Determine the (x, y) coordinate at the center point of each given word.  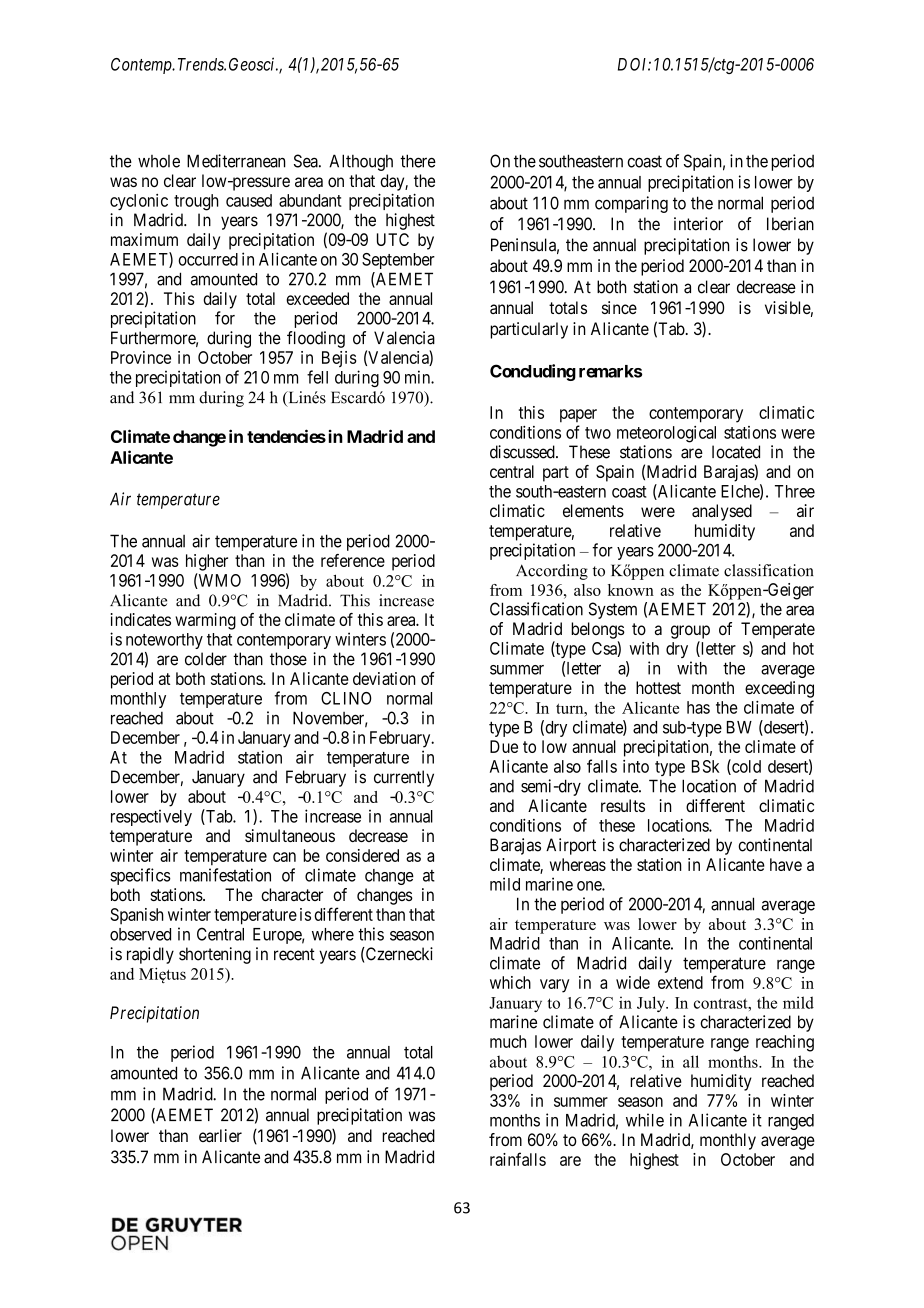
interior (698, 224)
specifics (140, 876)
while (645, 1120)
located (736, 452)
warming (205, 621)
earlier (220, 1135)
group (690, 632)
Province (141, 357)
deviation (384, 678)
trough (196, 202)
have (786, 864)
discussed (523, 452)
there (418, 161)
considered (362, 855)
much (508, 1041)
